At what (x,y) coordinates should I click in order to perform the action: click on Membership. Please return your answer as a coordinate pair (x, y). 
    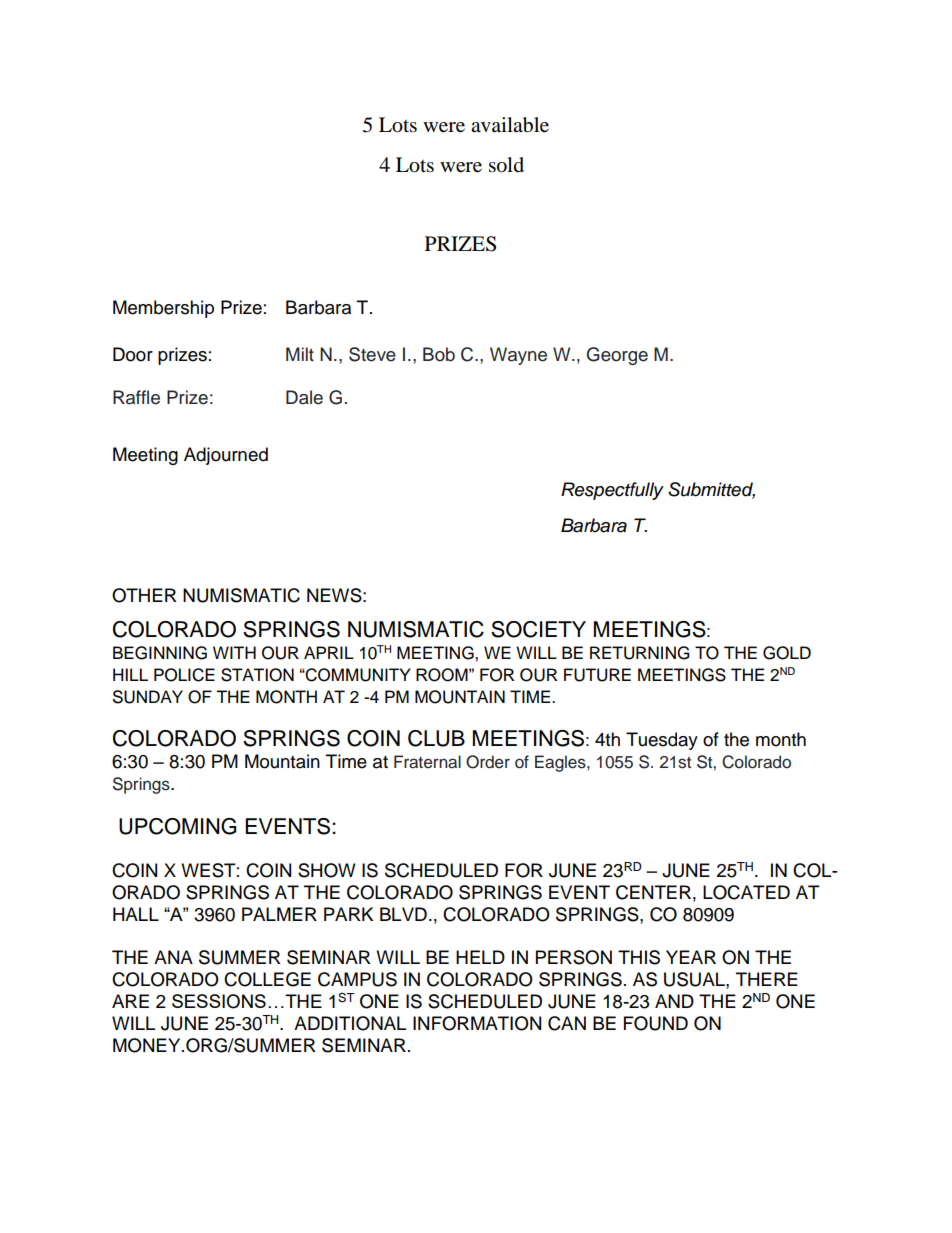
    Looking at the image, I should click on (163, 309).
